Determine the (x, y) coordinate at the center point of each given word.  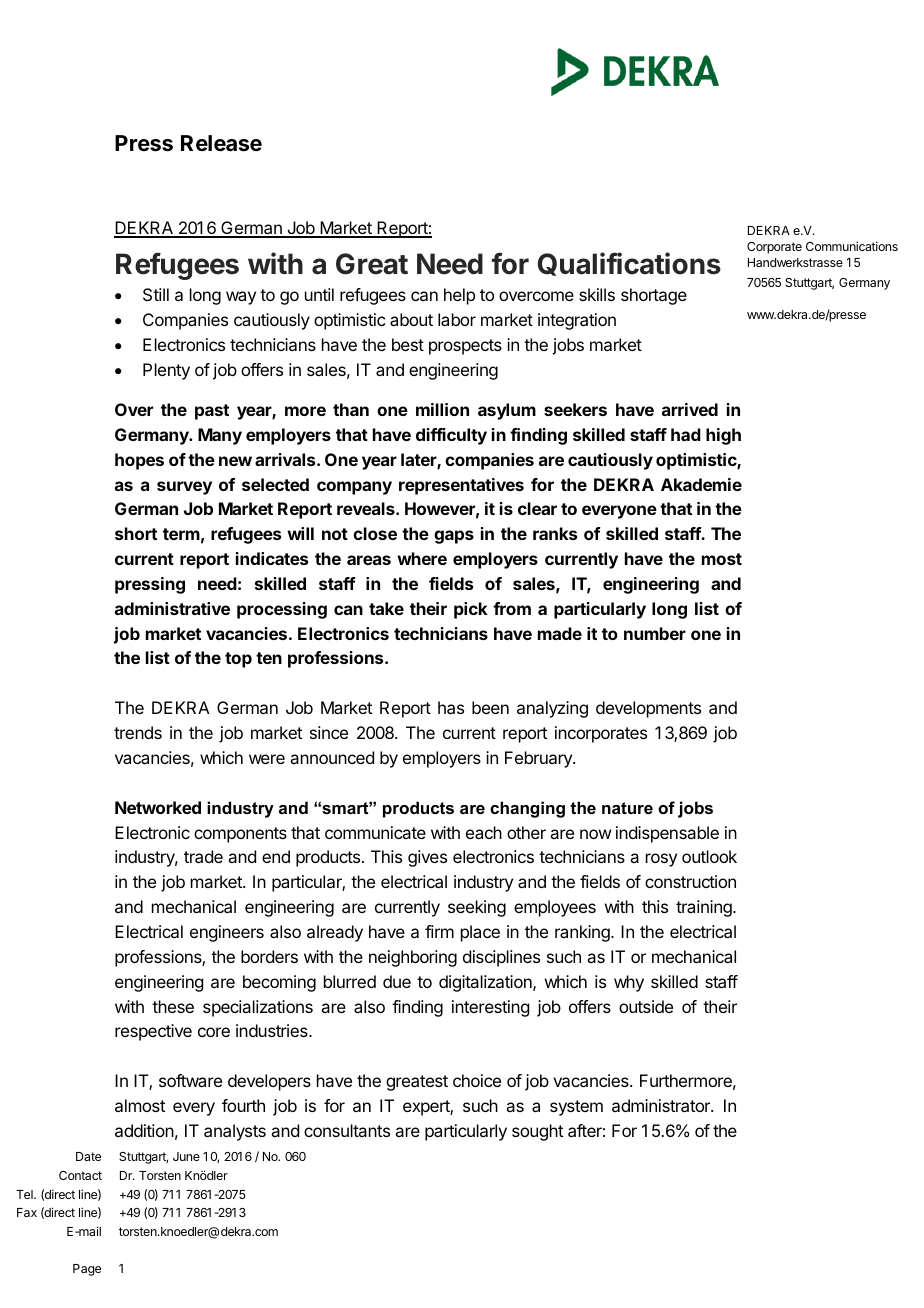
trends (138, 732)
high (723, 436)
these (173, 1006)
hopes (139, 461)
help (459, 296)
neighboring (413, 958)
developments (648, 709)
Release (221, 143)
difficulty (451, 436)
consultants (347, 1130)
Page (87, 1270)
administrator (662, 1105)
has (451, 707)
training (705, 908)
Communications (852, 246)
